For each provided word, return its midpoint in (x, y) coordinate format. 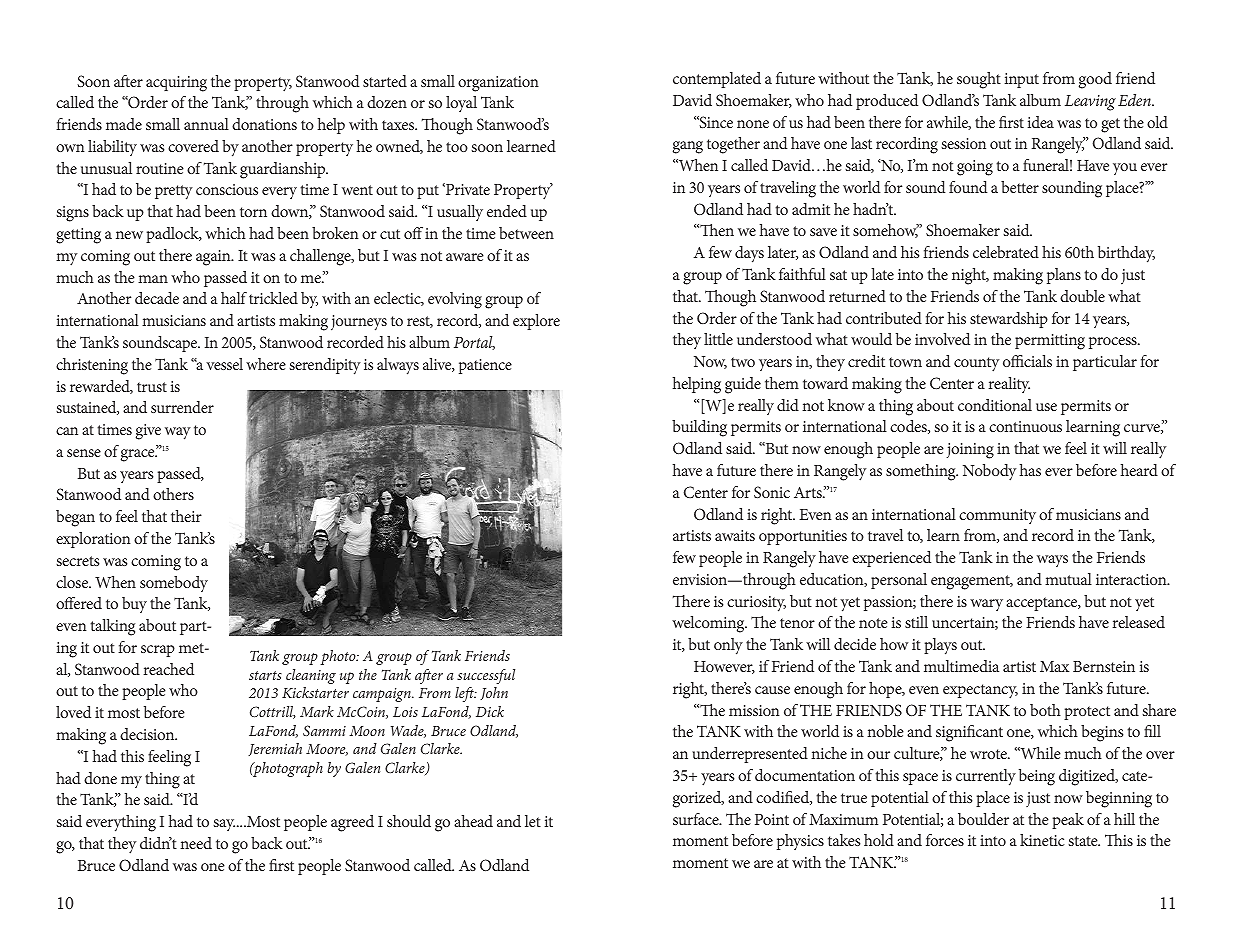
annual (206, 124)
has (1030, 470)
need (196, 843)
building (699, 428)
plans (1064, 276)
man (153, 279)
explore (536, 322)
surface (697, 819)
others (173, 494)
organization (498, 84)
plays (940, 646)
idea (1041, 122)
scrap (158, 651)
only (728, 646)
